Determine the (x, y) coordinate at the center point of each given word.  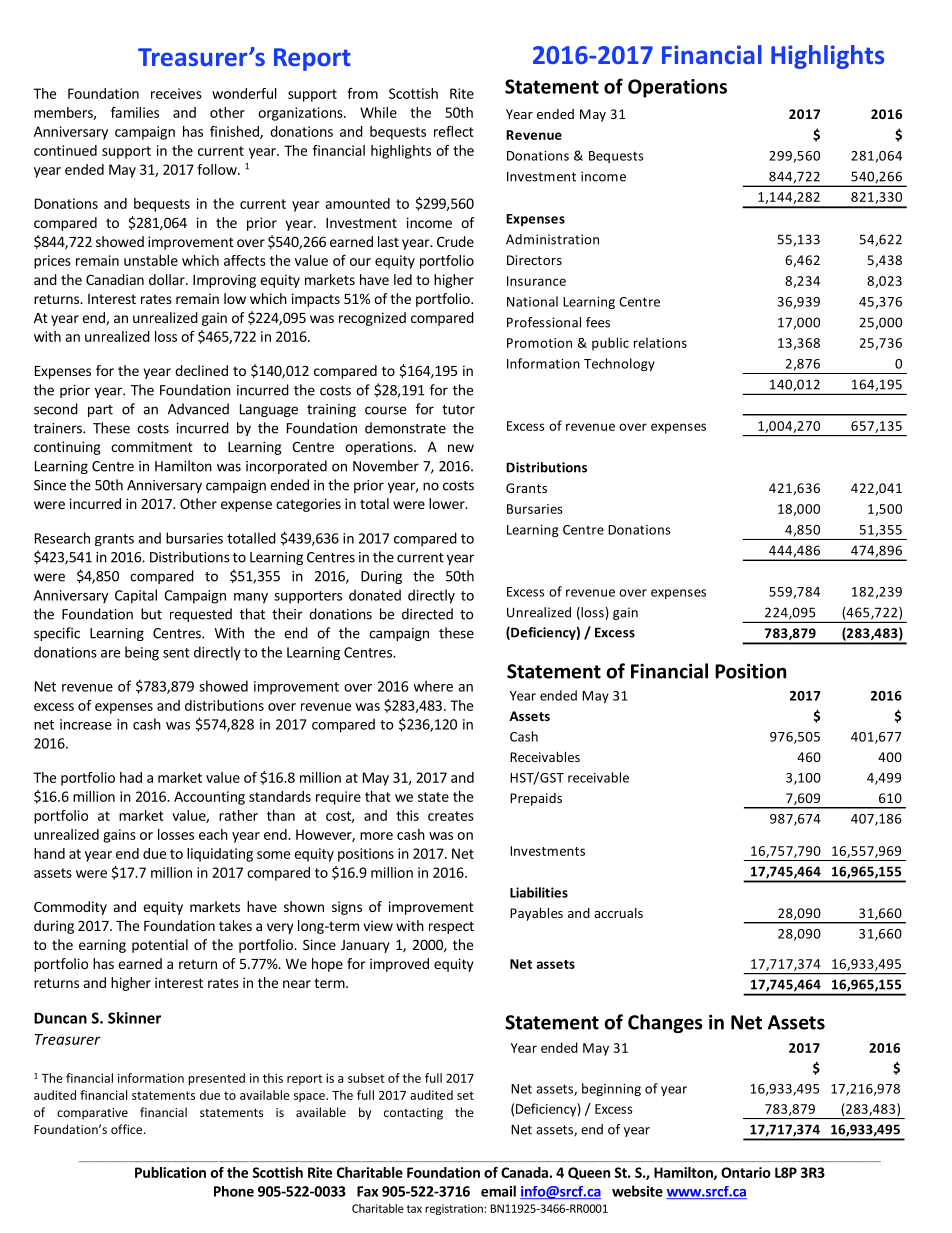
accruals (618, 913)
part (100, 411)
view (378, 925)
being (142, 653)
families (135, 112)
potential (160, 946)
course (385, 410)
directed (427, 614)
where (433, 686)
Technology (619, 364)
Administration (552, 239)
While (378, 112)
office (128, 1129)
